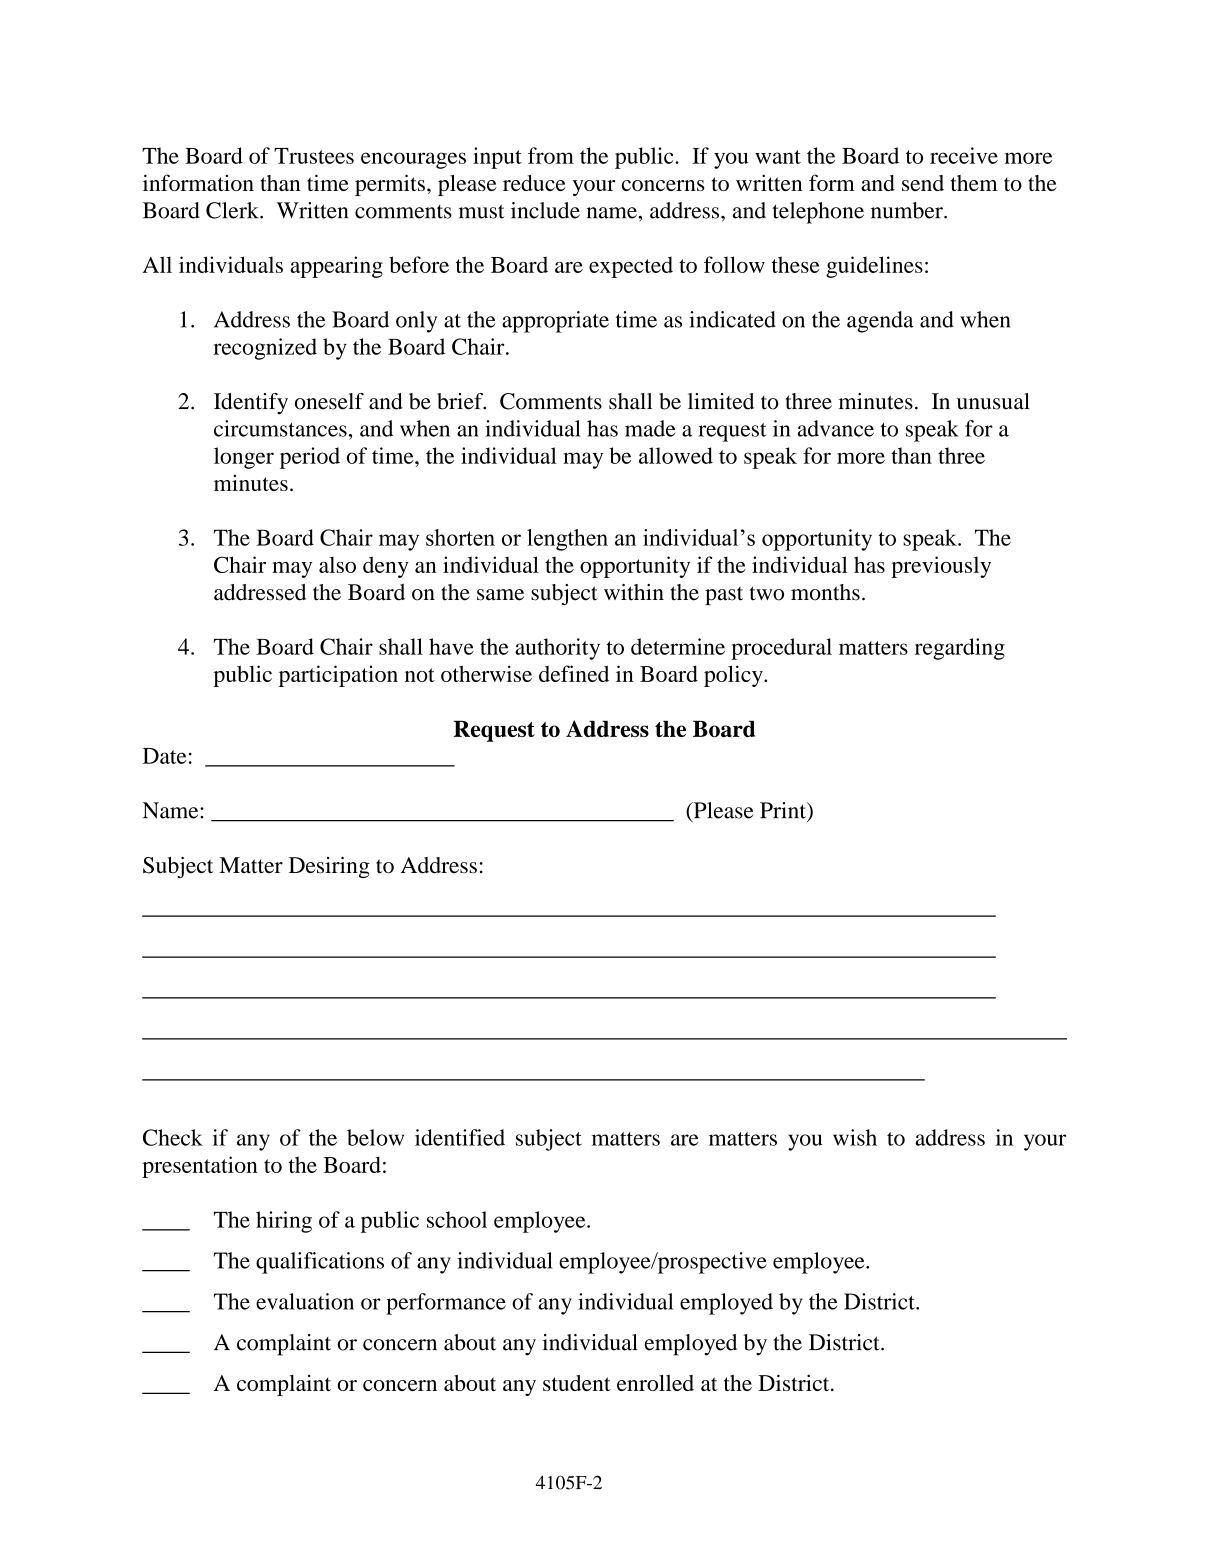 This screenshot has width=1209, height=1565. Describe the element at coordinates (908, 210) in the screenshot. I see `number` at that location.
